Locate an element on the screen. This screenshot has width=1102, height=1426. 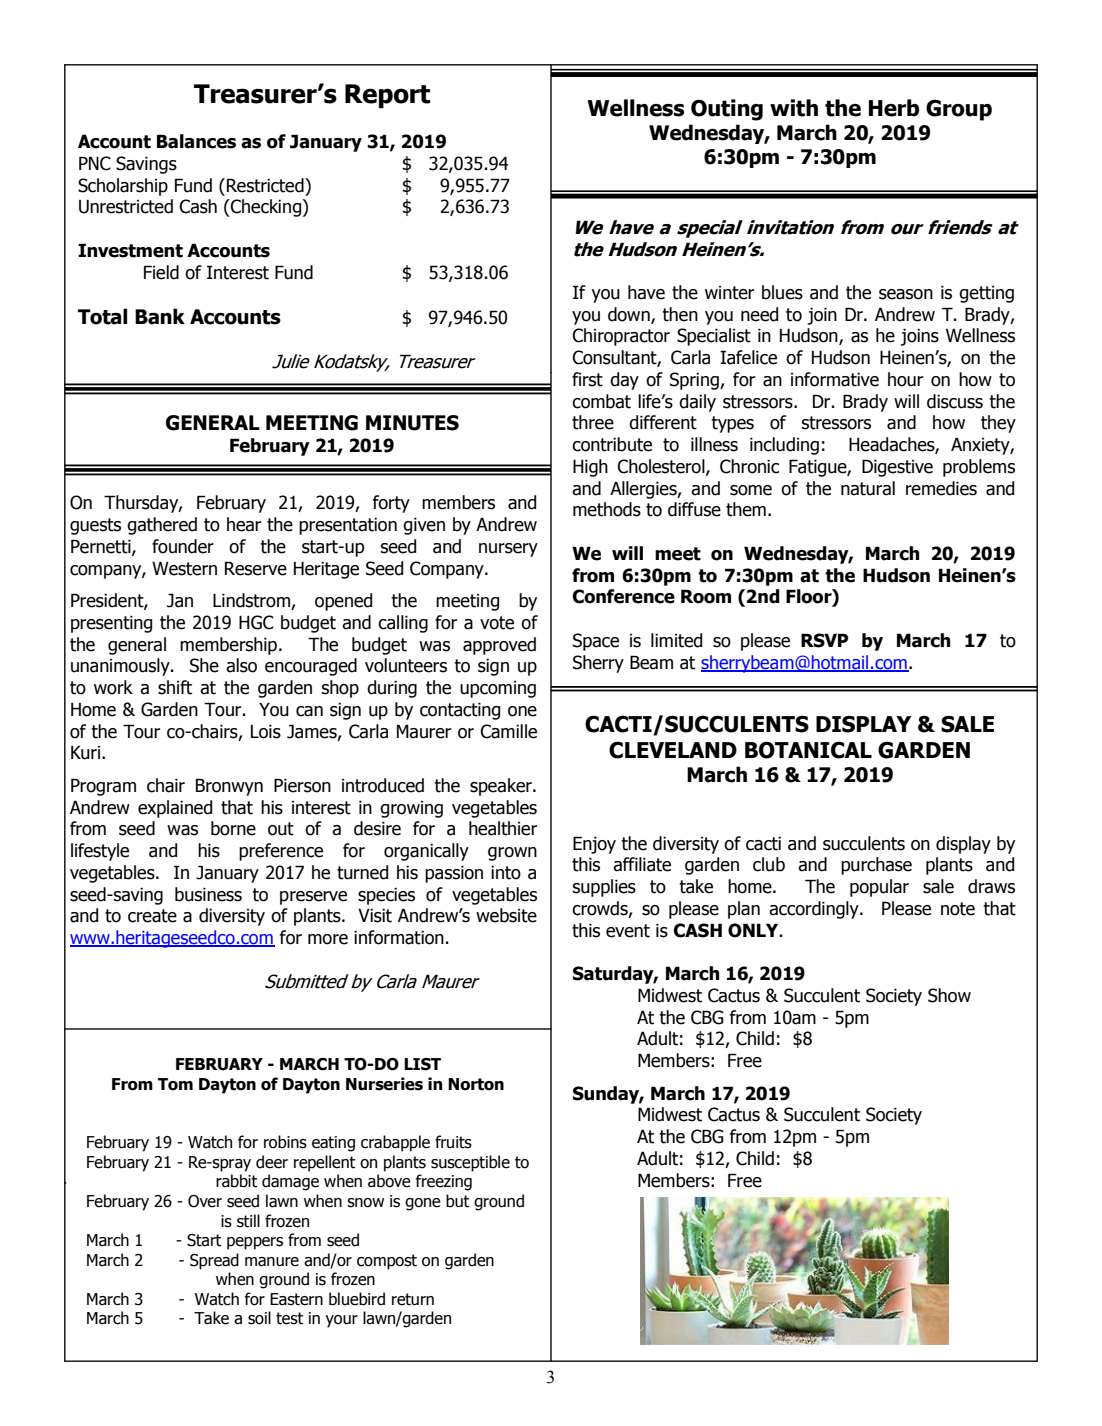
return is located at coordinates (413, 1299).
